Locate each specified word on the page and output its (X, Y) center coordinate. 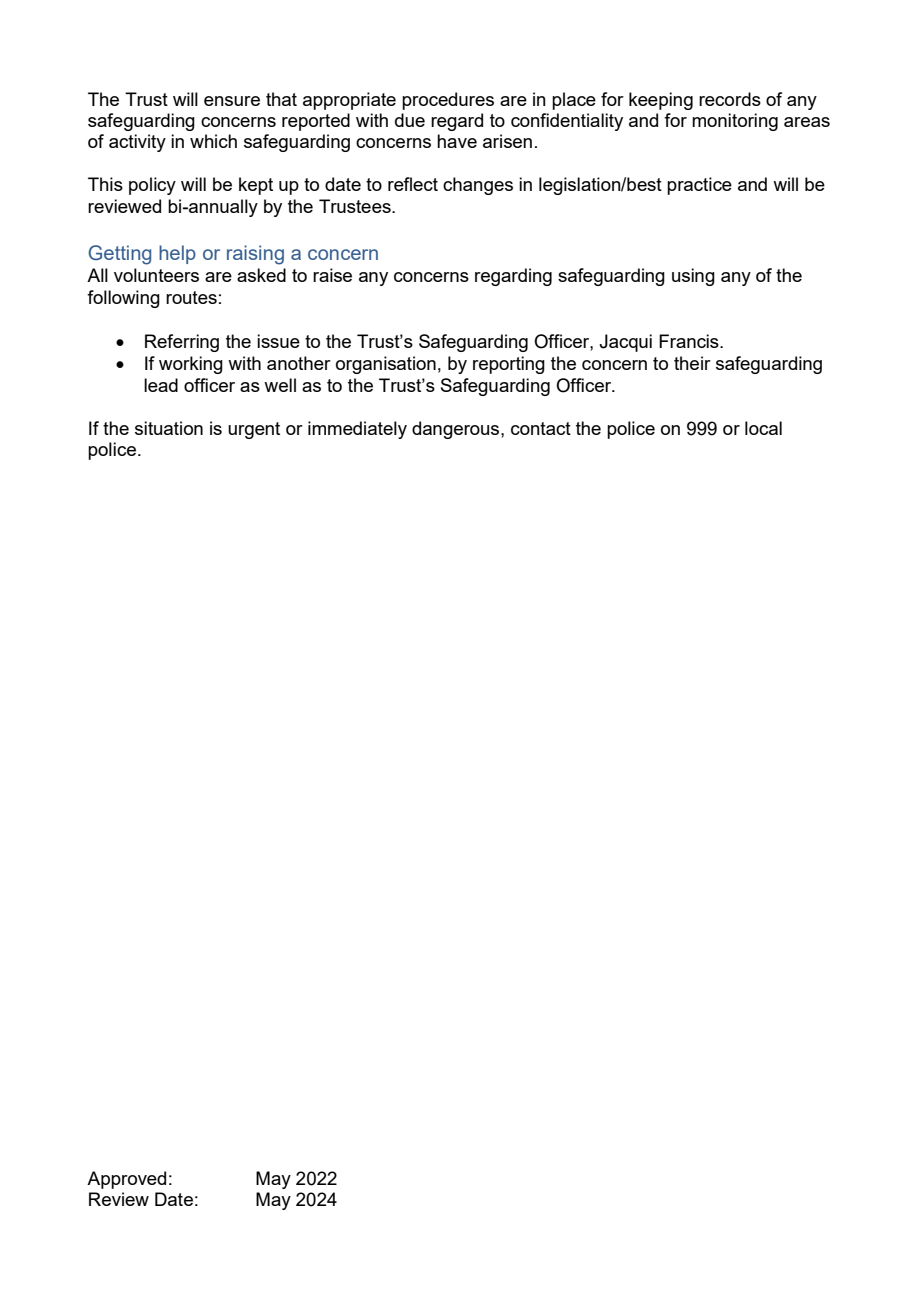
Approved (126, 1180)
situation (169, 428)
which (213, 141)
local (763, 428)
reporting (509, 365)
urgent (254, 430)
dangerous (457, 430)
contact (541, 428)
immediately (357, 430)
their (692, 363)
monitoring (735, 122)
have (457, 141)
